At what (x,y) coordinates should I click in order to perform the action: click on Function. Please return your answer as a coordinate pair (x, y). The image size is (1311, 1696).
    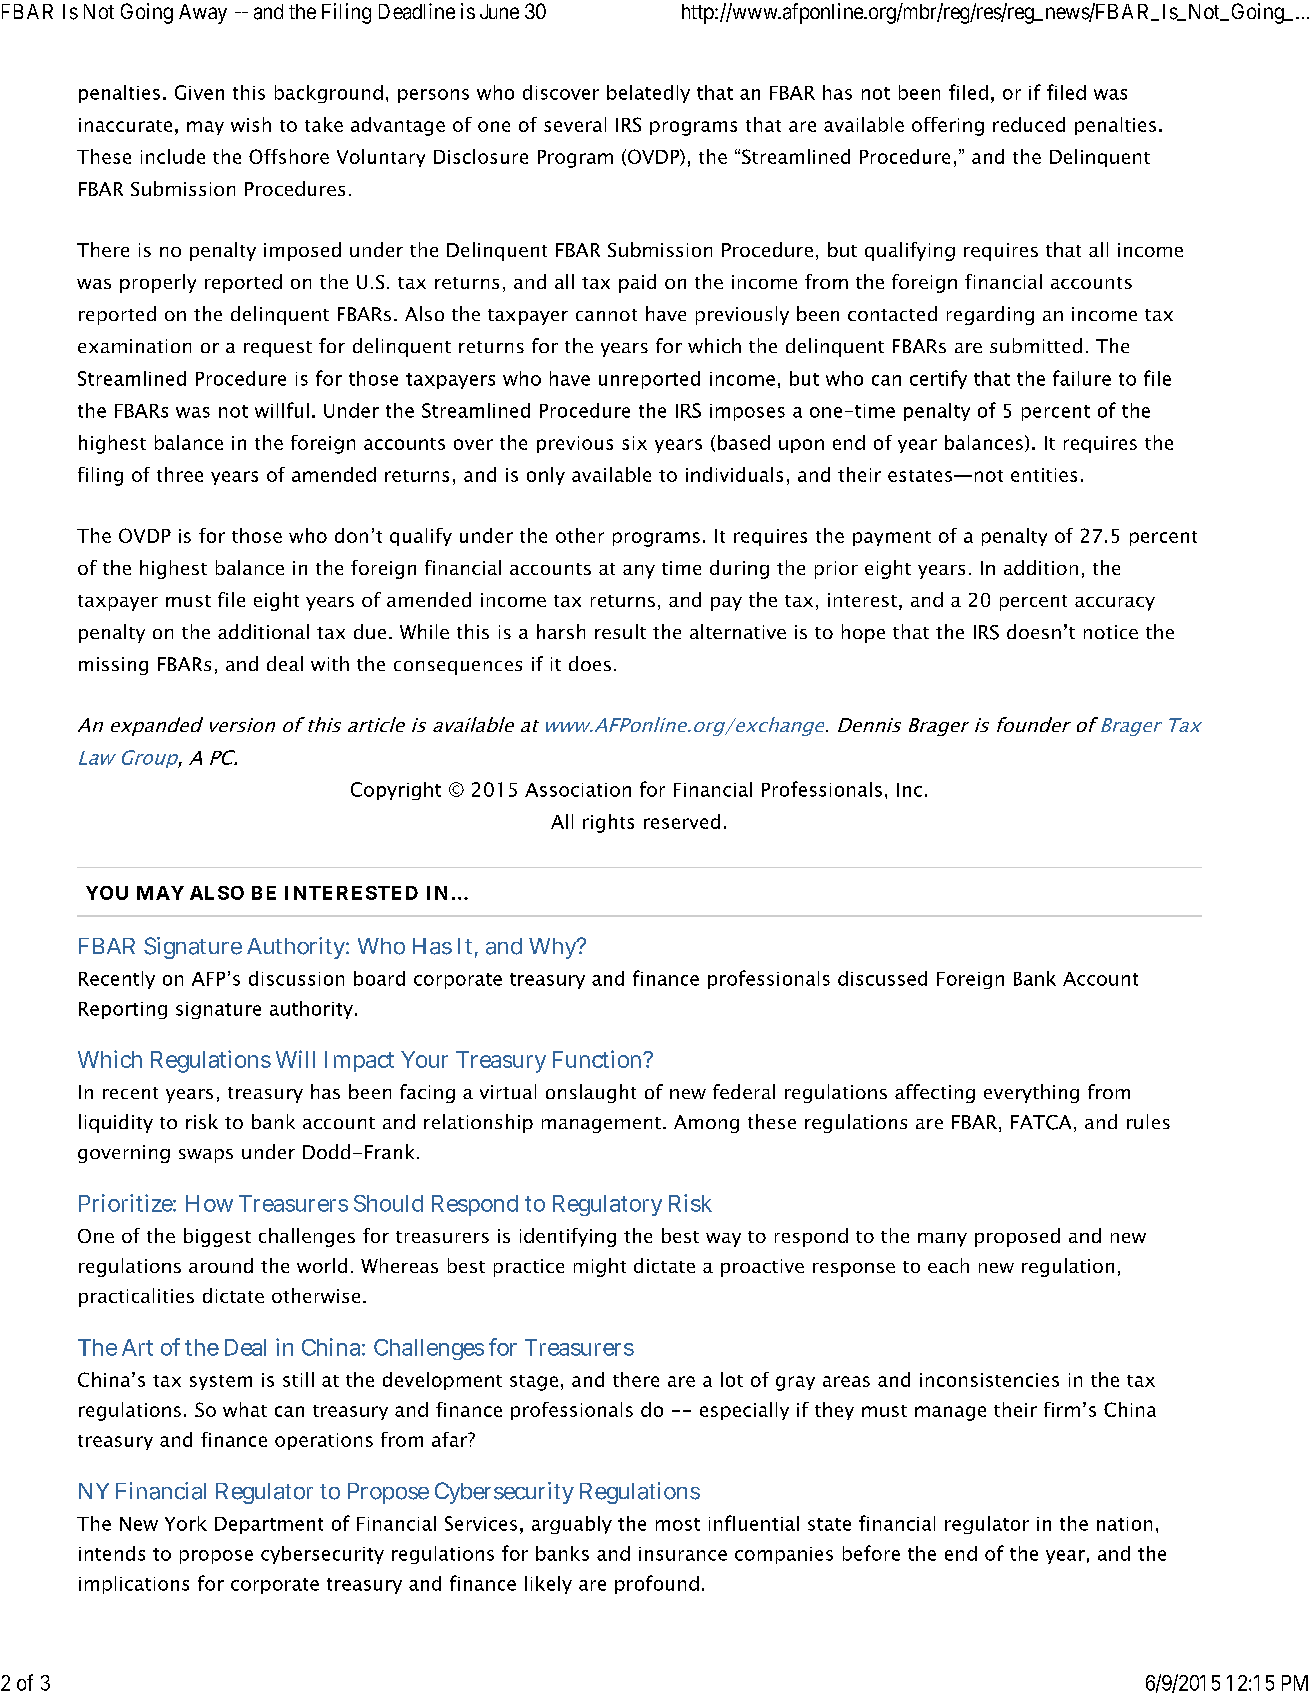
    Looking at the image, I should click on (599, 1059).
